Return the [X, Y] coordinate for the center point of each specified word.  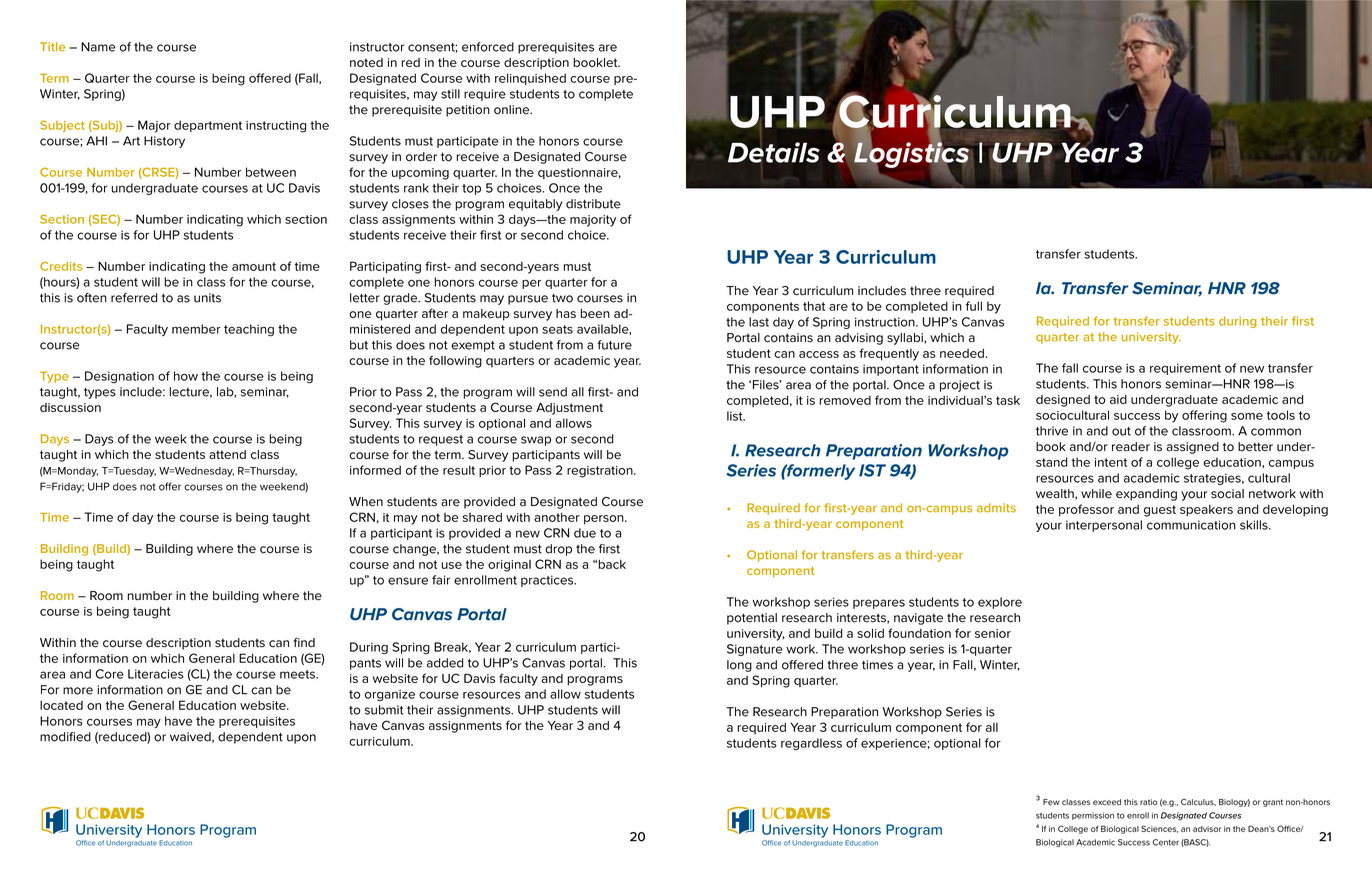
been [595, 313]
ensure [408, 581]
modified [65, 737]
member [196, 329]
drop [558, 550]
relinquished [530, 79]
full [974, 306]
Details [774, 152]
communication [1191, 525]
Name [98, 47]
